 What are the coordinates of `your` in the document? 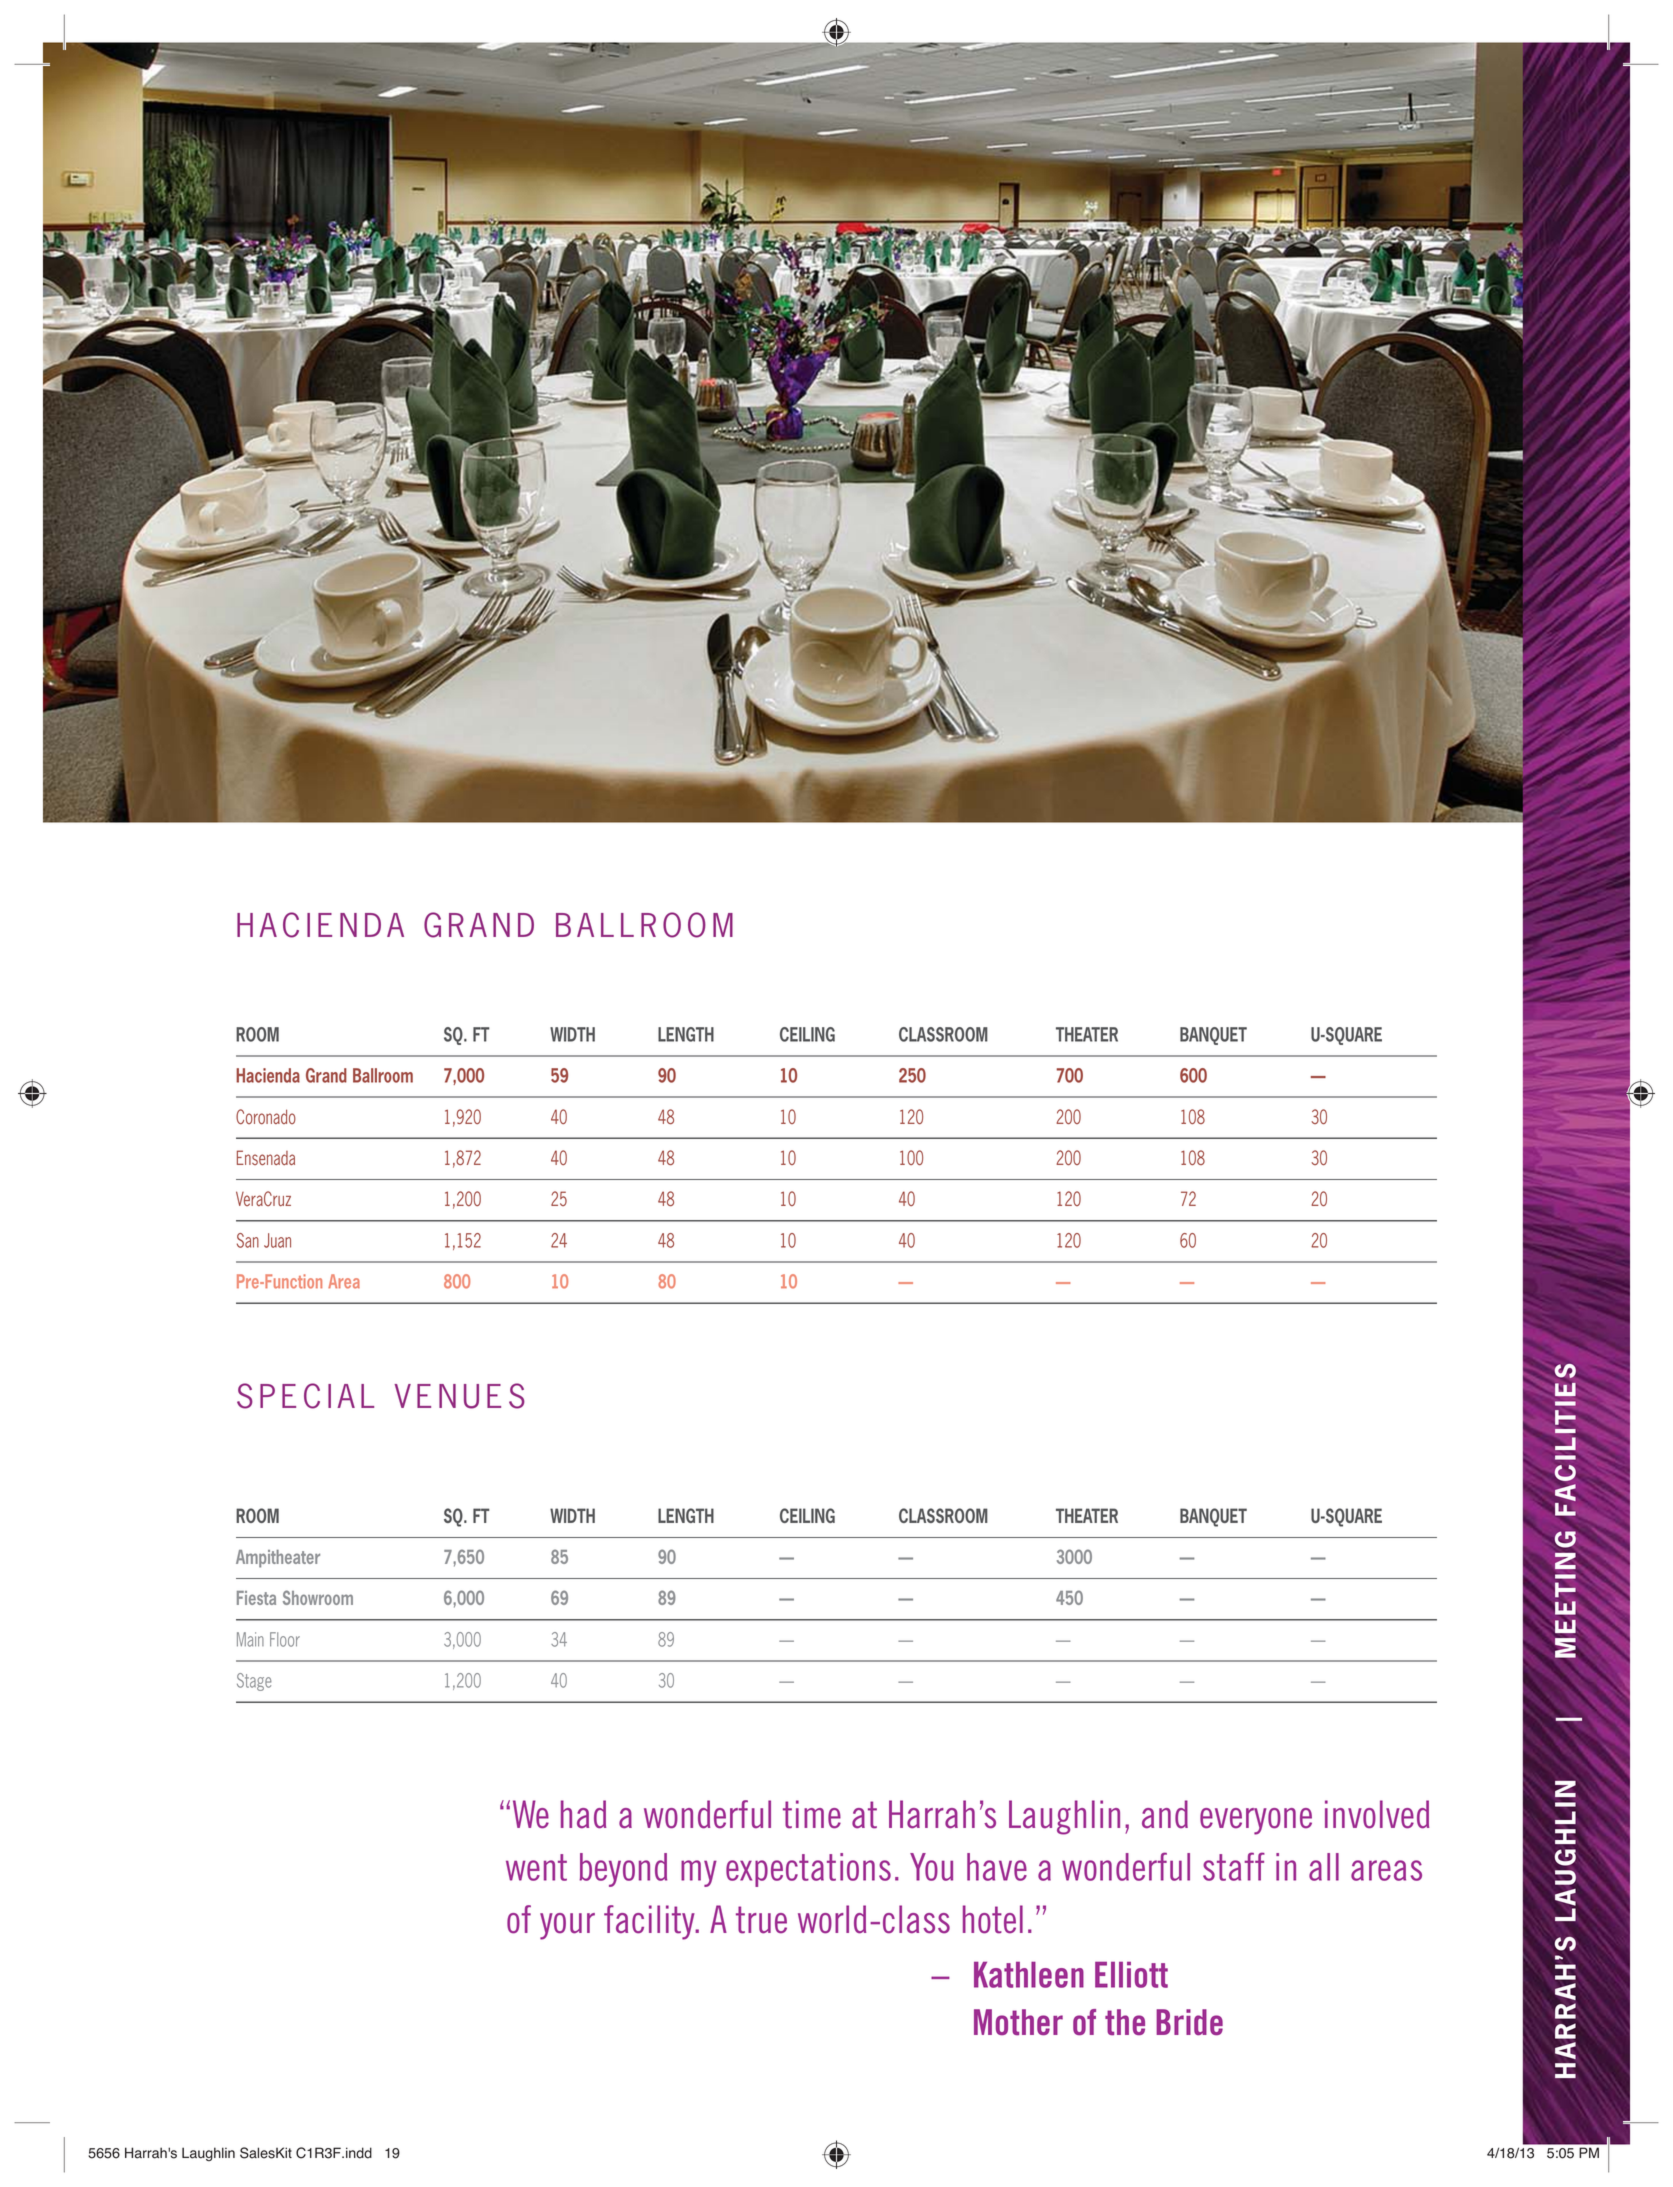 It's located at (567, 1926).
